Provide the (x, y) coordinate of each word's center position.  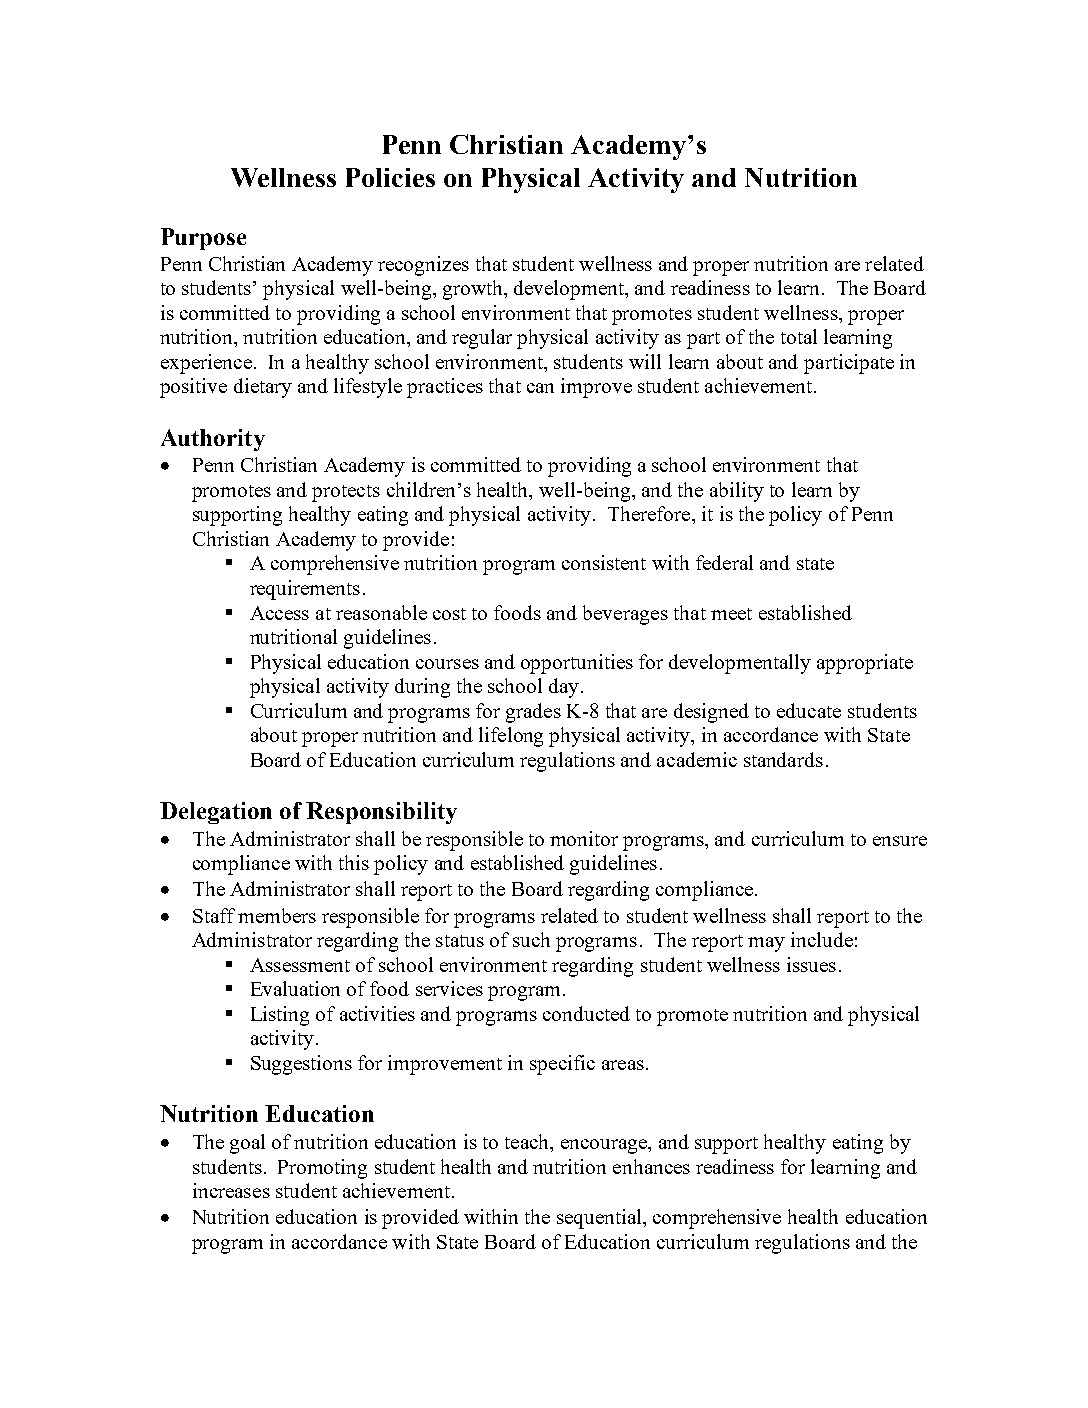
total (799, 336)
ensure (900, 841)
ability (737, 492)
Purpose (203, 239)
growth (474, 290)
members (277, 915)
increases (231, 1190)
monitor (584, 838)
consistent (604, 562)
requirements (305, 590)
